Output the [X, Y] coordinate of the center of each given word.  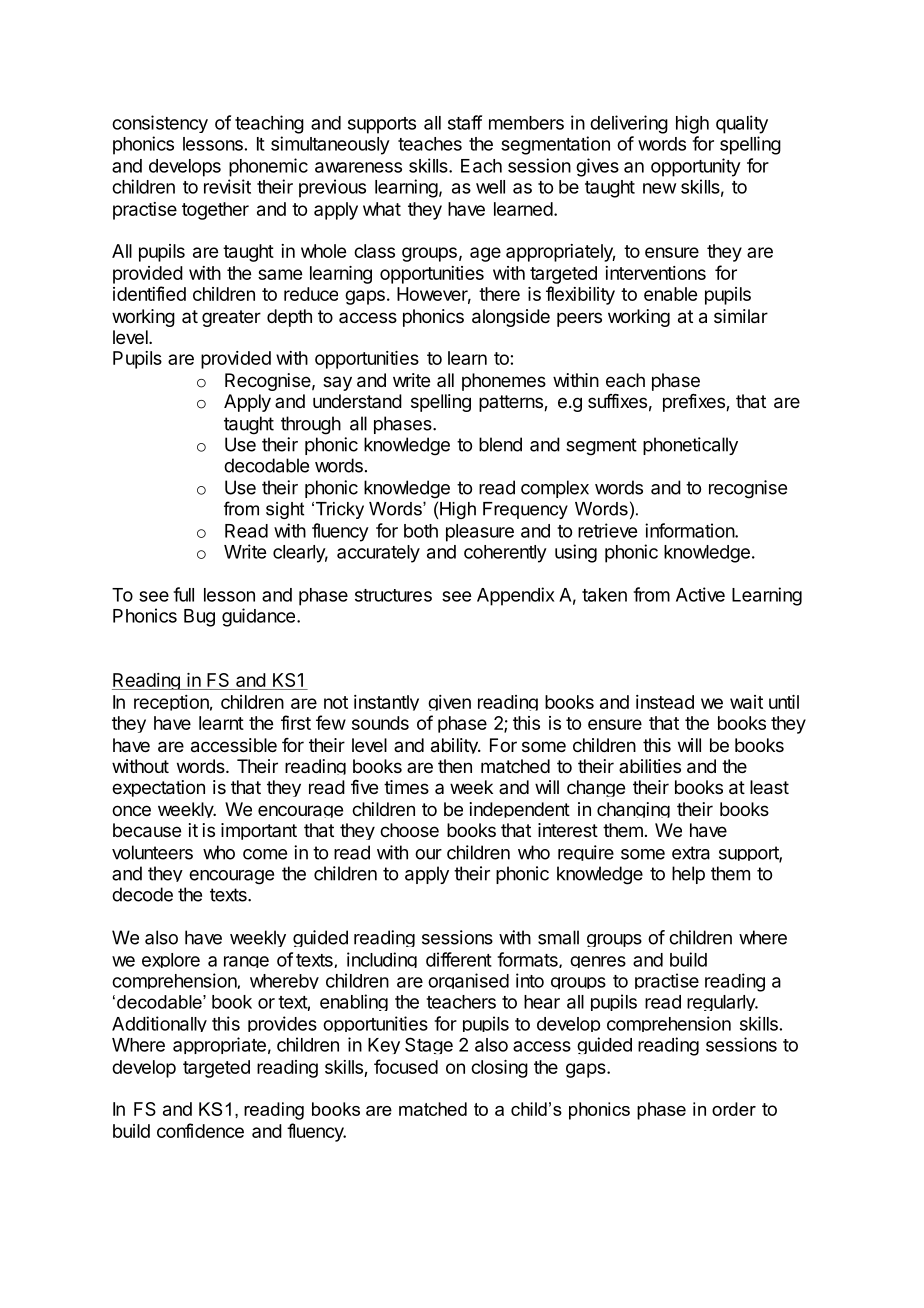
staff [465, 122]
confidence [200, 1130]
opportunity [696, 167]
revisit [227, 186]
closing [499, 1069]
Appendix [516, 596]
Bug [199, 618]
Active [700, 594]
